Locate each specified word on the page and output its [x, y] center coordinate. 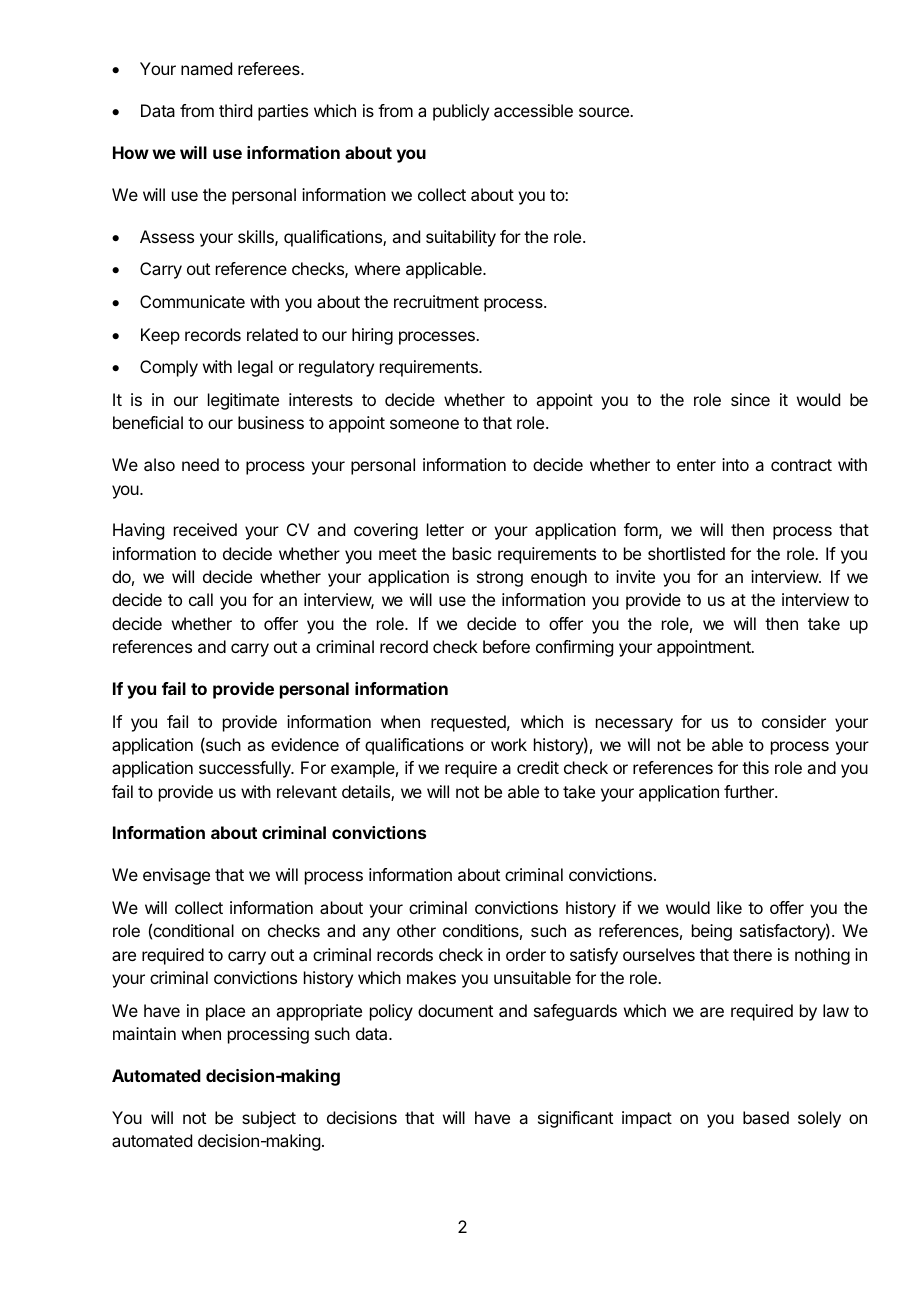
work [509, 744]
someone [424, 424]
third [235, 110]
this [755, 767]
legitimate [243, 401]
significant [575, 1119]
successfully [246, 769]
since [750, 399]
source [605, 112]
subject [269, 1119]
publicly [461, 112]
